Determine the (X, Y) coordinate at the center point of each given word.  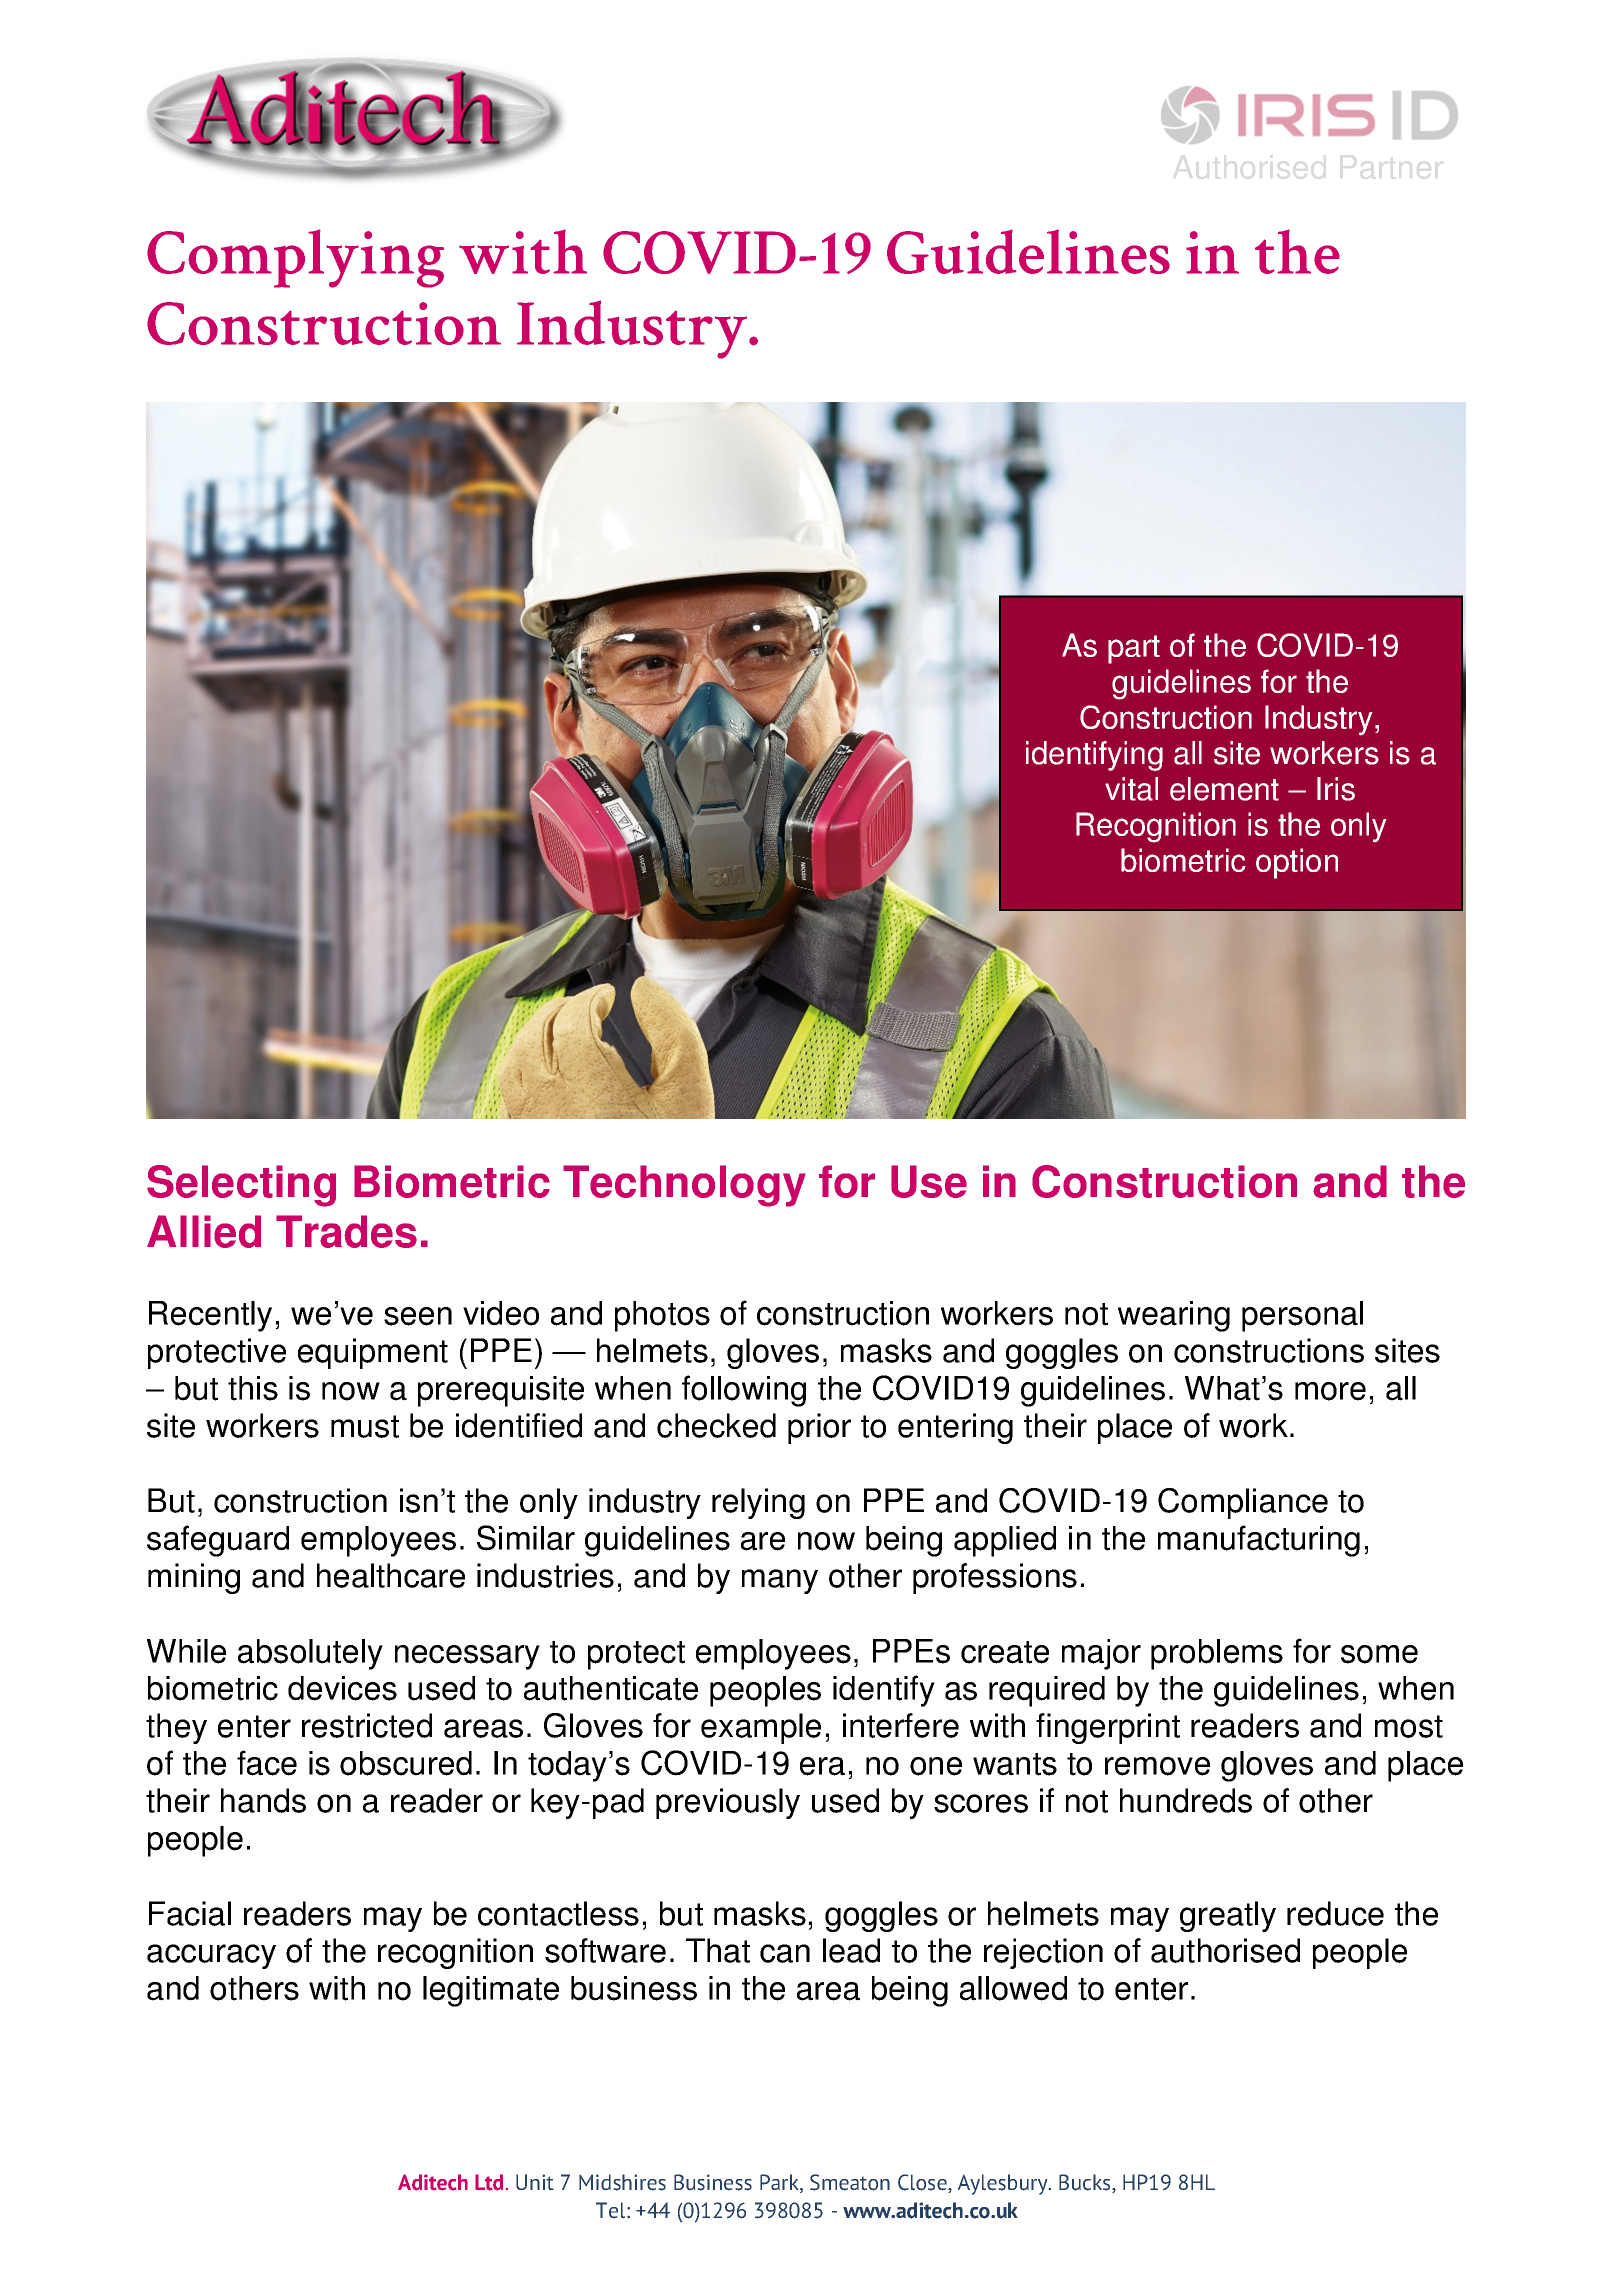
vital (1131, 789)
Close (923, 2183)
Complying (295, 258)
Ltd (489, 2182)
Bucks (1086, 2183)
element (1224, 789)
